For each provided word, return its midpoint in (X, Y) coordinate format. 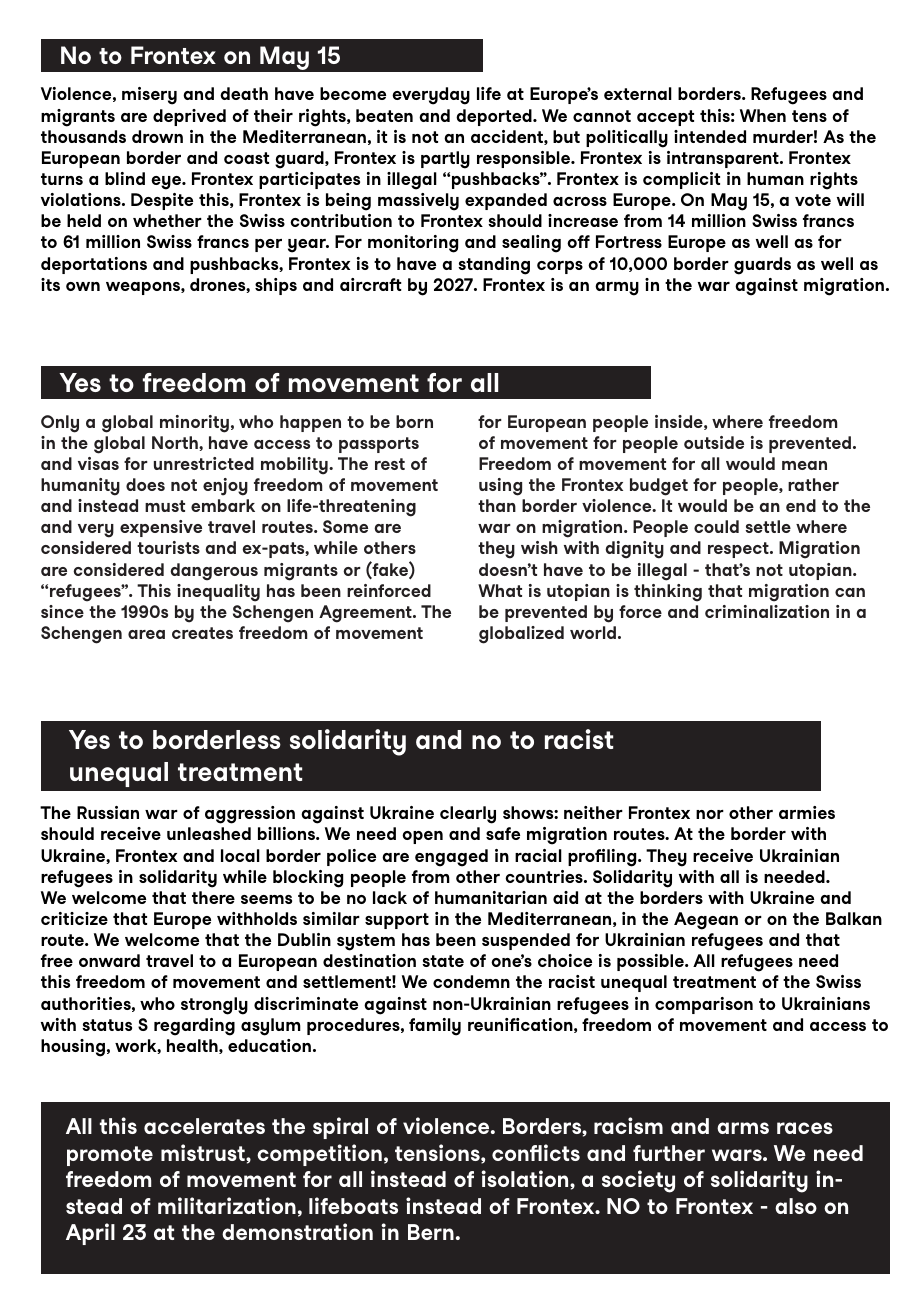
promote (110, 1156)
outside (714, 442)
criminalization (767, 611)
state (443, 961)
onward (109, 960)
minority (194, 424)
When (763, 115)
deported (495, 117)
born (414, 421)
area (146, 634)
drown (157, 136)
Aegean (706, 921)
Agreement (366, 614)
